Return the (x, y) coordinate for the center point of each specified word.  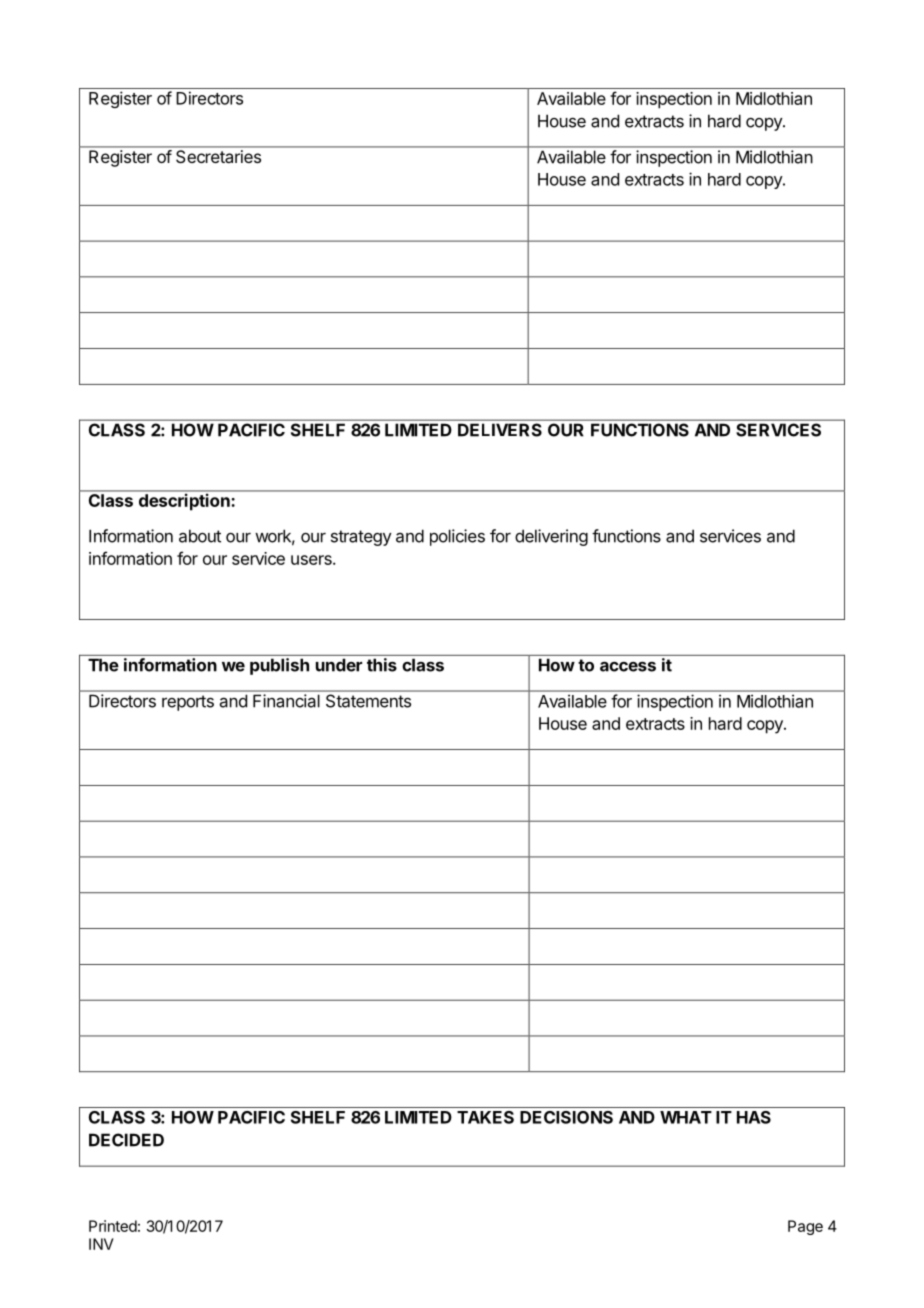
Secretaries (218, 156)
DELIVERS (500, 430)
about (200, 536)
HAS (754, 1117)
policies (457, 537)
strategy (361, 538)
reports (188, 703)
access (628, 666)
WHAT (686, 1117)
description (184, 502)
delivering (551, 537)
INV (101, 1244)
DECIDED (126, 1140)
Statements (368, 701)
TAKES (485, 1117)
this (382, 665)
